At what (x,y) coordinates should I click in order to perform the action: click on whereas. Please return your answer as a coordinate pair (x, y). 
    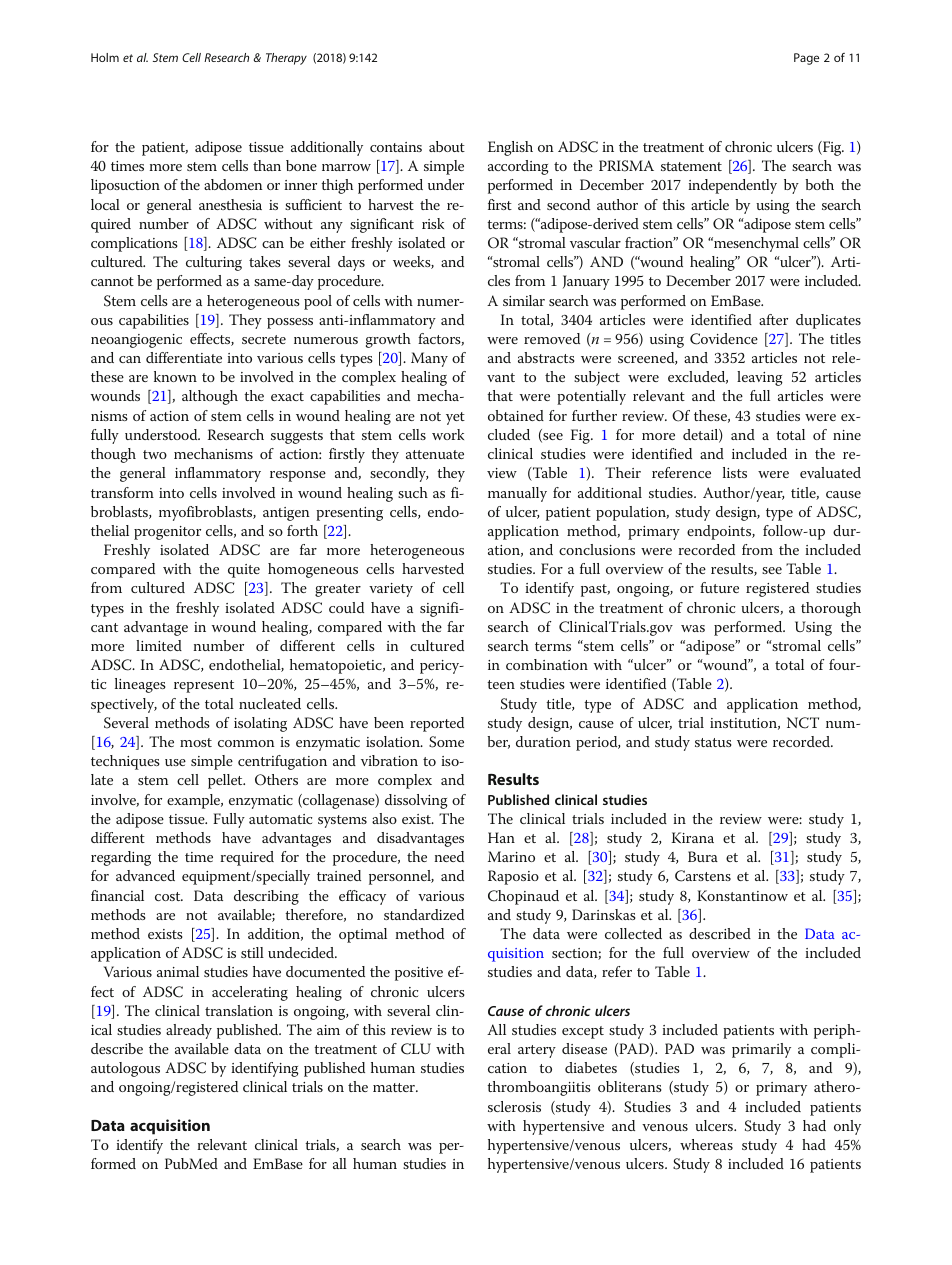
    Looking at the image, I should click on (706, 1144).
